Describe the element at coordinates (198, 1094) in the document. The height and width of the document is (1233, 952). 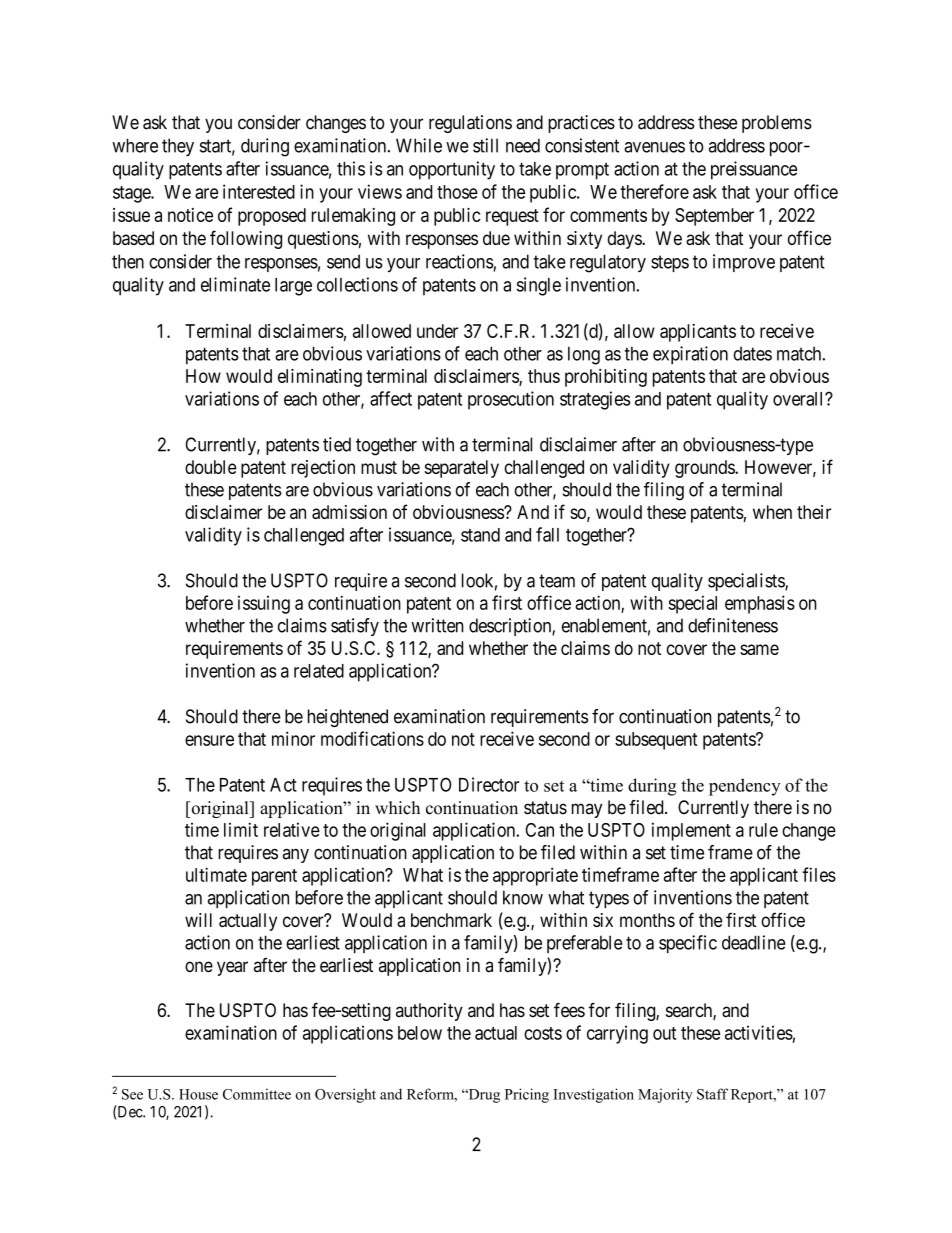
I see `House` at that location.
